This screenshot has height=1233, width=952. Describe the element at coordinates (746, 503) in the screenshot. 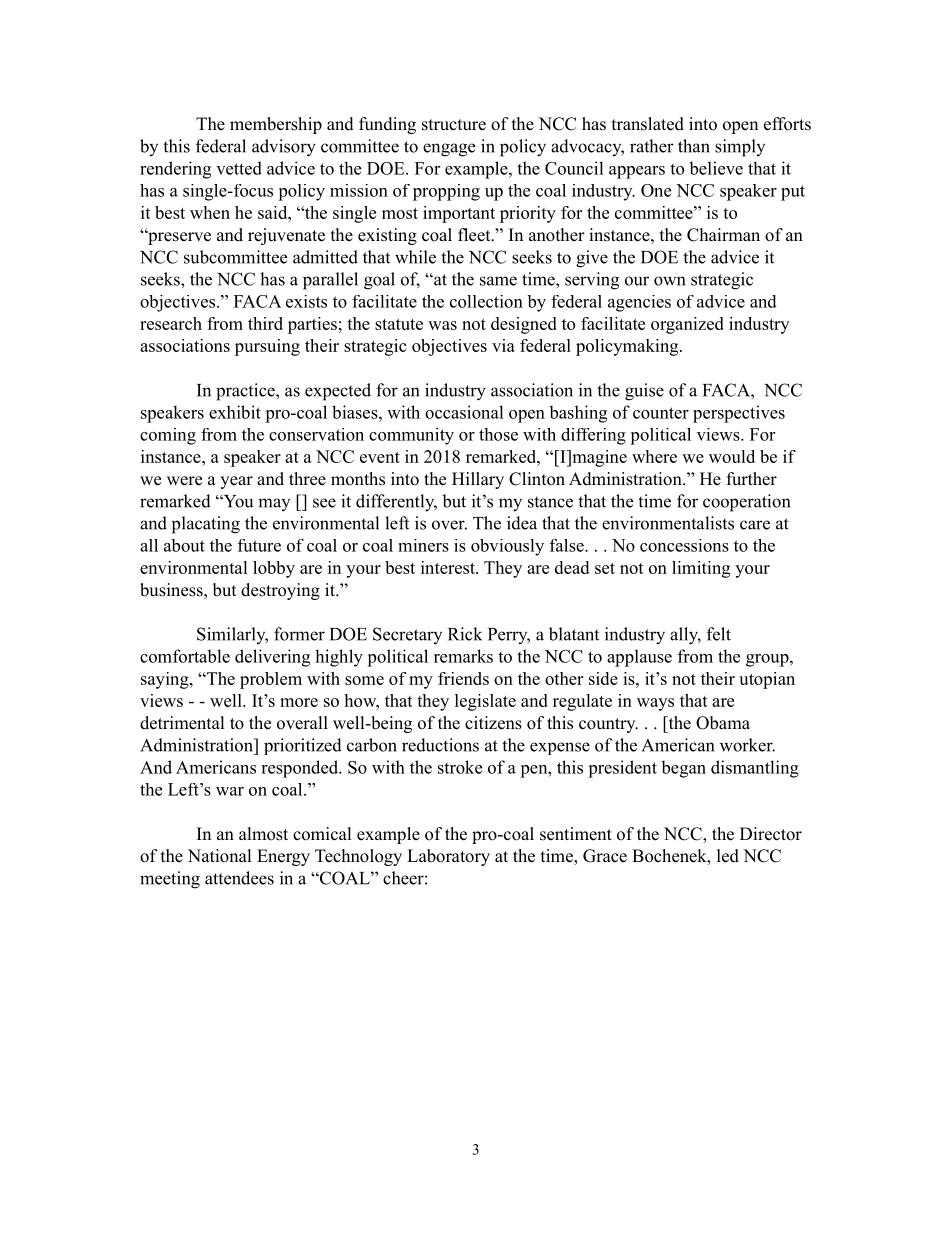

I see `cooperation` at that location.
